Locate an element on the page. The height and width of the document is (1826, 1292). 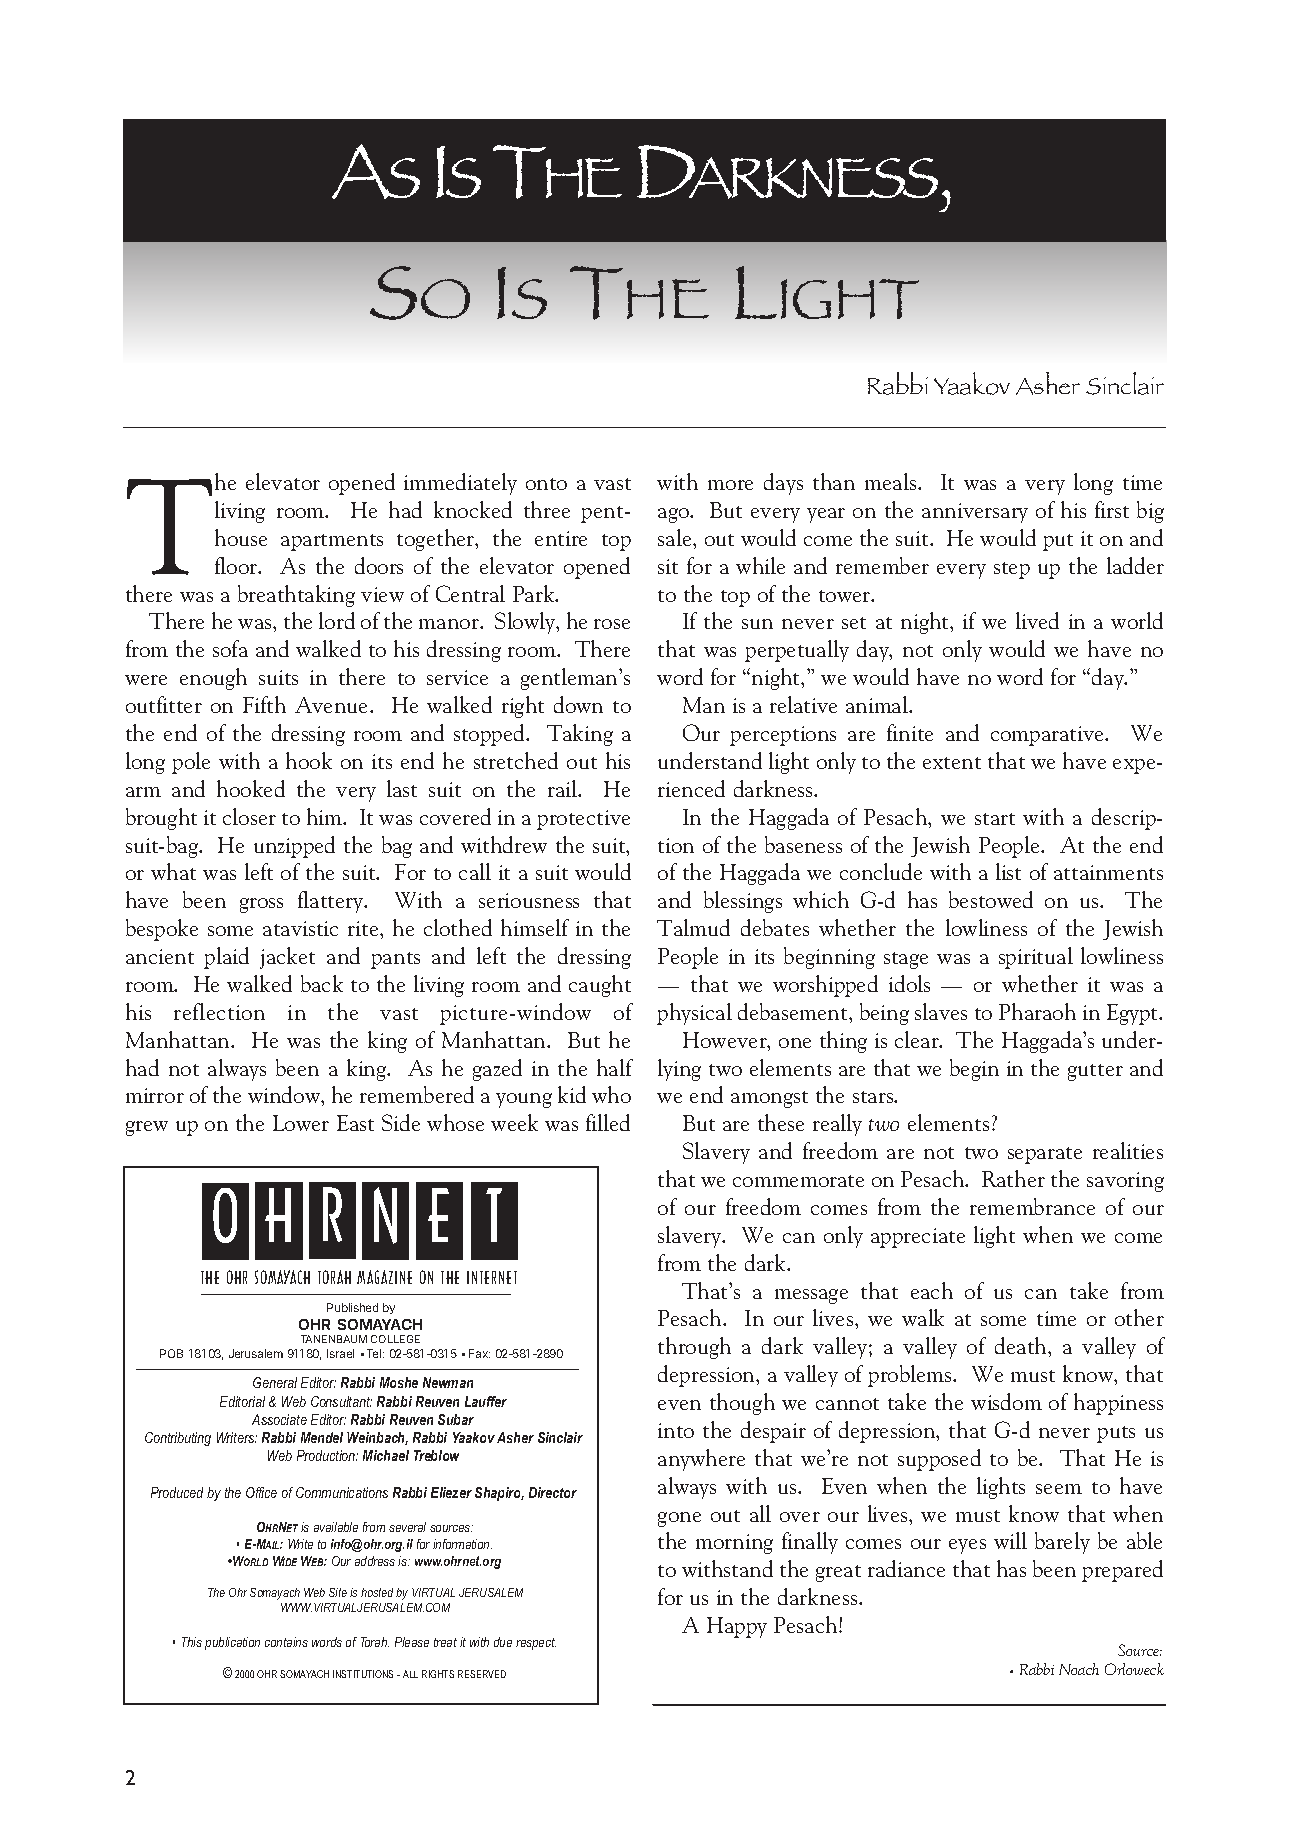
Happy is located at coordinates (737, 1627).
